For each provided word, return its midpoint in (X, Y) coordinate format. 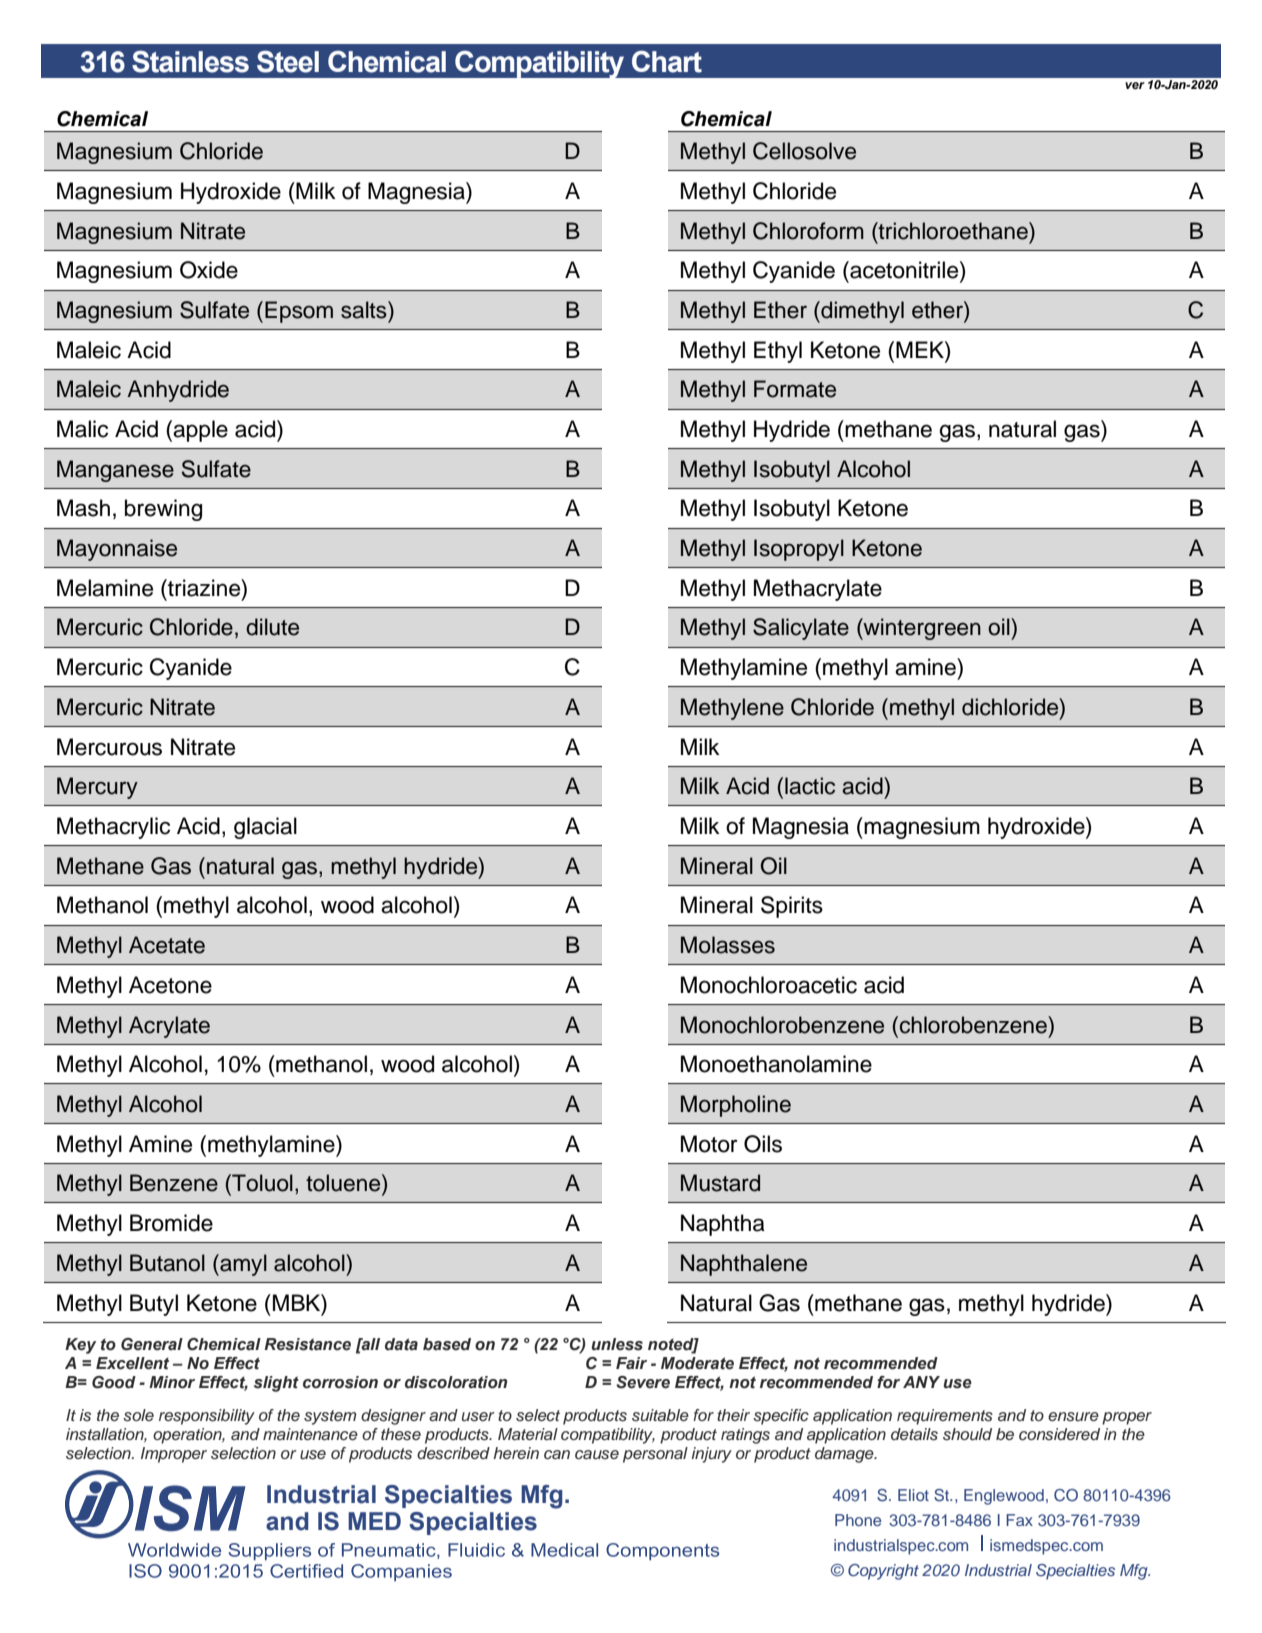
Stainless (190, 61)
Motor (709, 1144)
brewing (163, 510)
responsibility (207, 1417)
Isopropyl (799, 550)
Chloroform (808, 231)
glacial (265, 828)
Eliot (913, 1495)
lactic (810, 786)
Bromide (171, 1223)
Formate (795, 389)
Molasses (728, 945)
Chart (667, 62)
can (557, 1455)
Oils (763, 1144)
